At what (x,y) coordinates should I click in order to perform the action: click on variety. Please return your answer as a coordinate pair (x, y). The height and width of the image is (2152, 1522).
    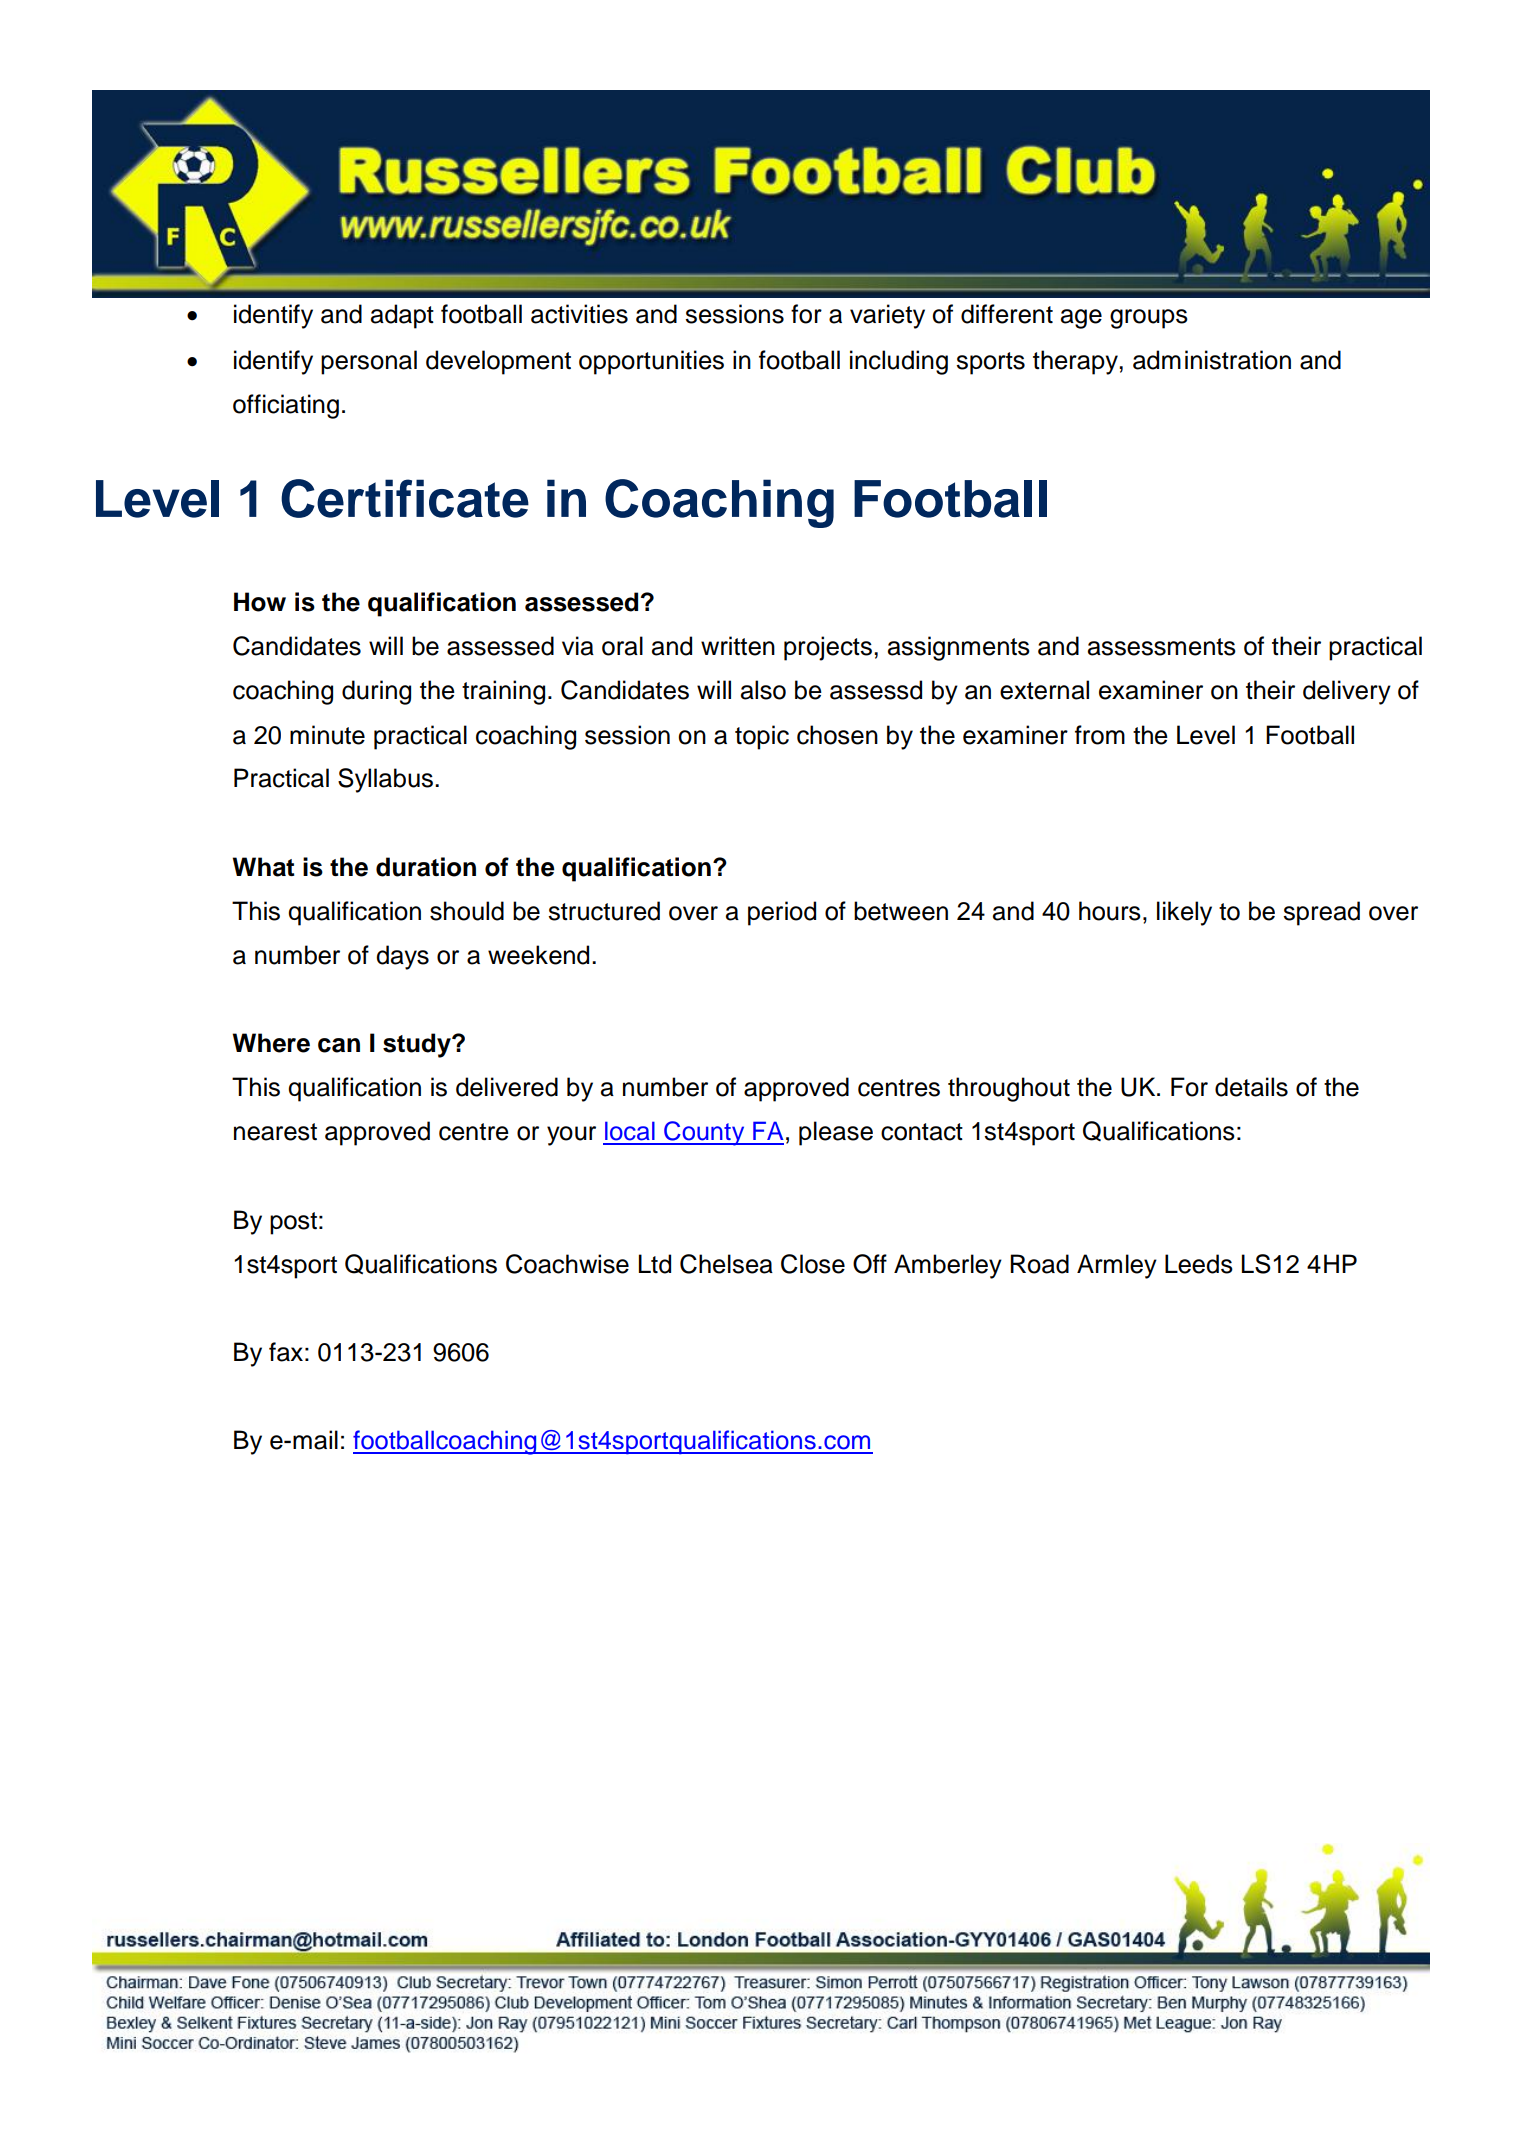
    Looking at the image, I should click on (887, 316).
